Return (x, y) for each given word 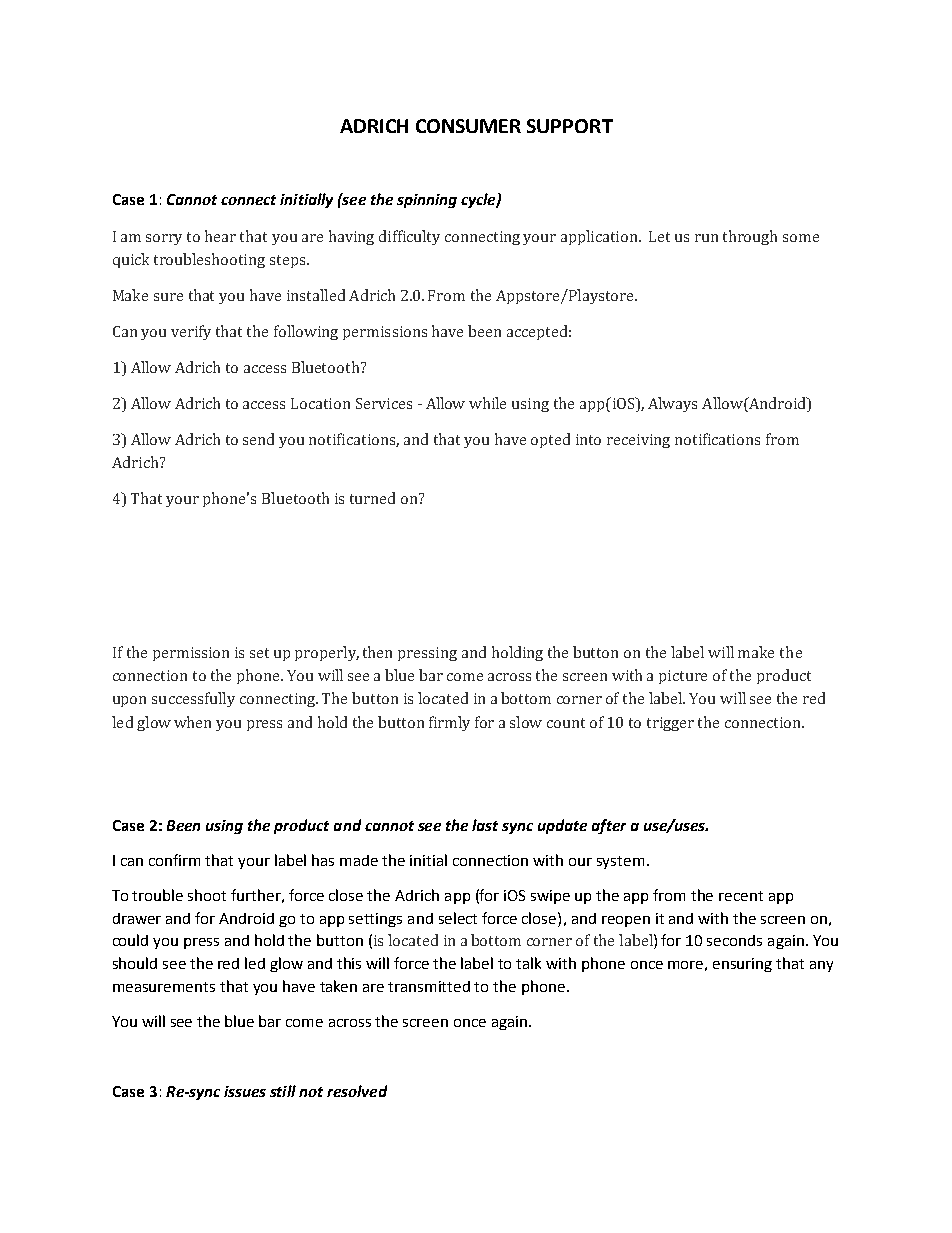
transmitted (429, 986)
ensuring (742, 965)
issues (245, 1091)
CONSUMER (468, 126)
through (750, 237)
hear (220, 236)
